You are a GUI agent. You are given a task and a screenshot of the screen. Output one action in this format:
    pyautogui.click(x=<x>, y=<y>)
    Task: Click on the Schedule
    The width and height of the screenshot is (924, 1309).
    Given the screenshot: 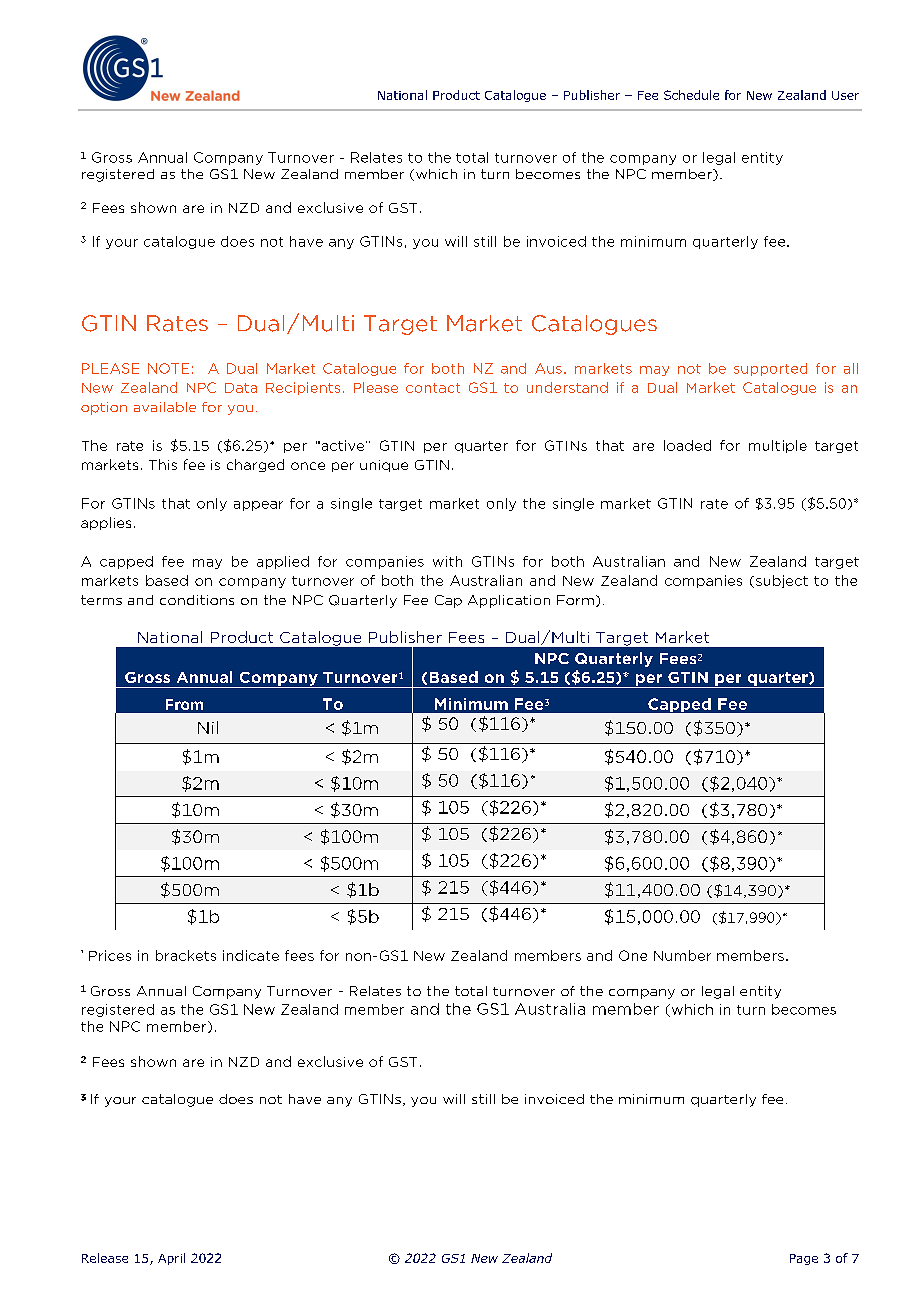 What is the action you would take?
    pyautogui.click(x=691, y=95)
